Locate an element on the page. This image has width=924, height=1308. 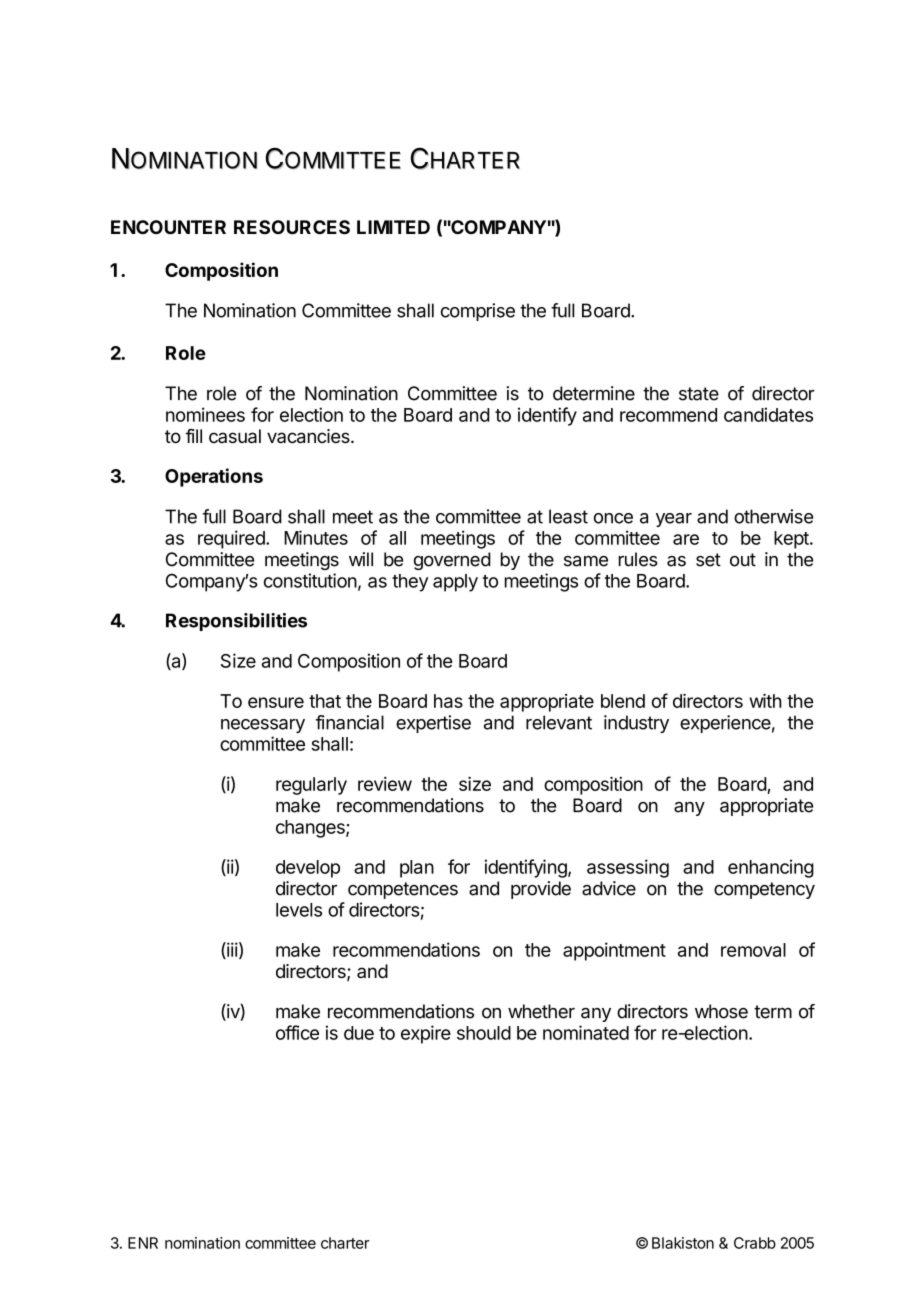
apply is located at coordinates (455, 583).
